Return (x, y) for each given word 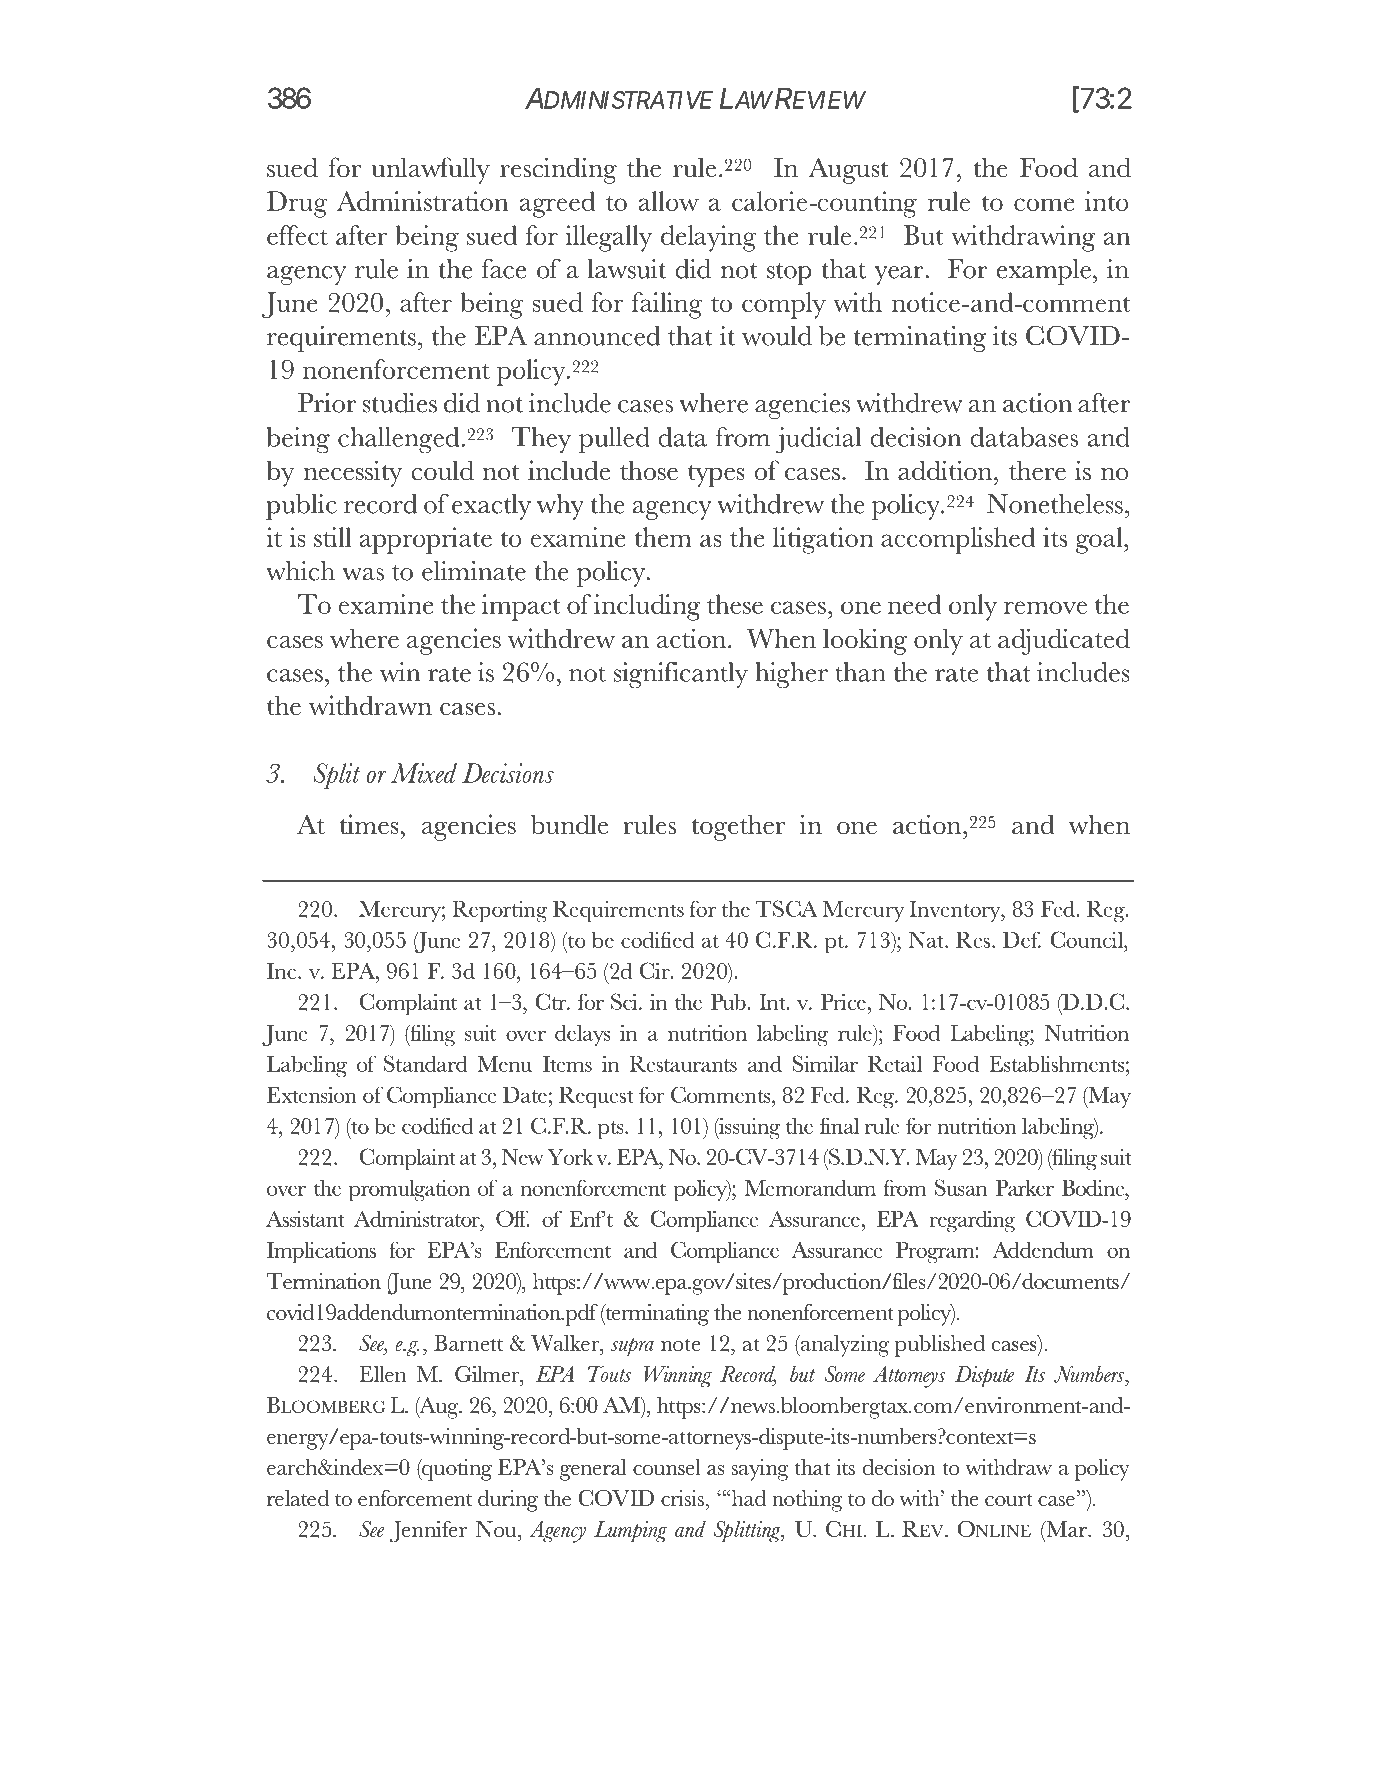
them (663, 537)
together (738, 827)
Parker (1025, 1187)
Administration (422, 201)
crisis (682, 1498)
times (369, 824)
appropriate (426, 540)
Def (1022, 939)
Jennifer (428, 1532)
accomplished (958, 540)
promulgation (409, 1190)
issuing (748, 1128)
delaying (708, 238)
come (1044, 204)
